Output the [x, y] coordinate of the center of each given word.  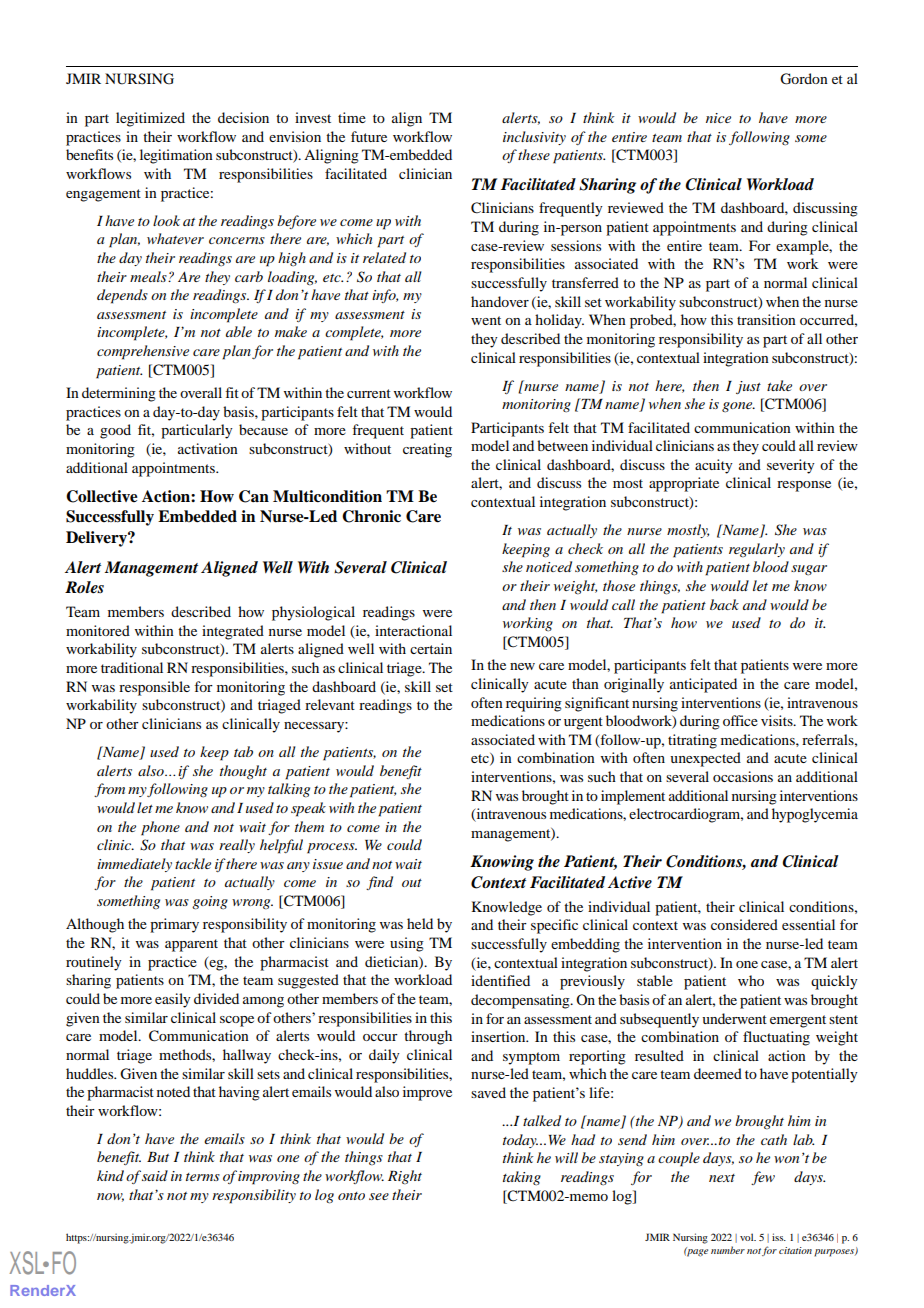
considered [744, 924]
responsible [154, 688]
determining [119, 394]
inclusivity [534, 138]
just [748, 387]
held [420, 923]
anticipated [703, 685]
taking [522, 1178]
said [155, 1175]
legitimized [150, 119]
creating [427, 450]
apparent [191, 945]
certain [431, 648]
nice [718, 118]
